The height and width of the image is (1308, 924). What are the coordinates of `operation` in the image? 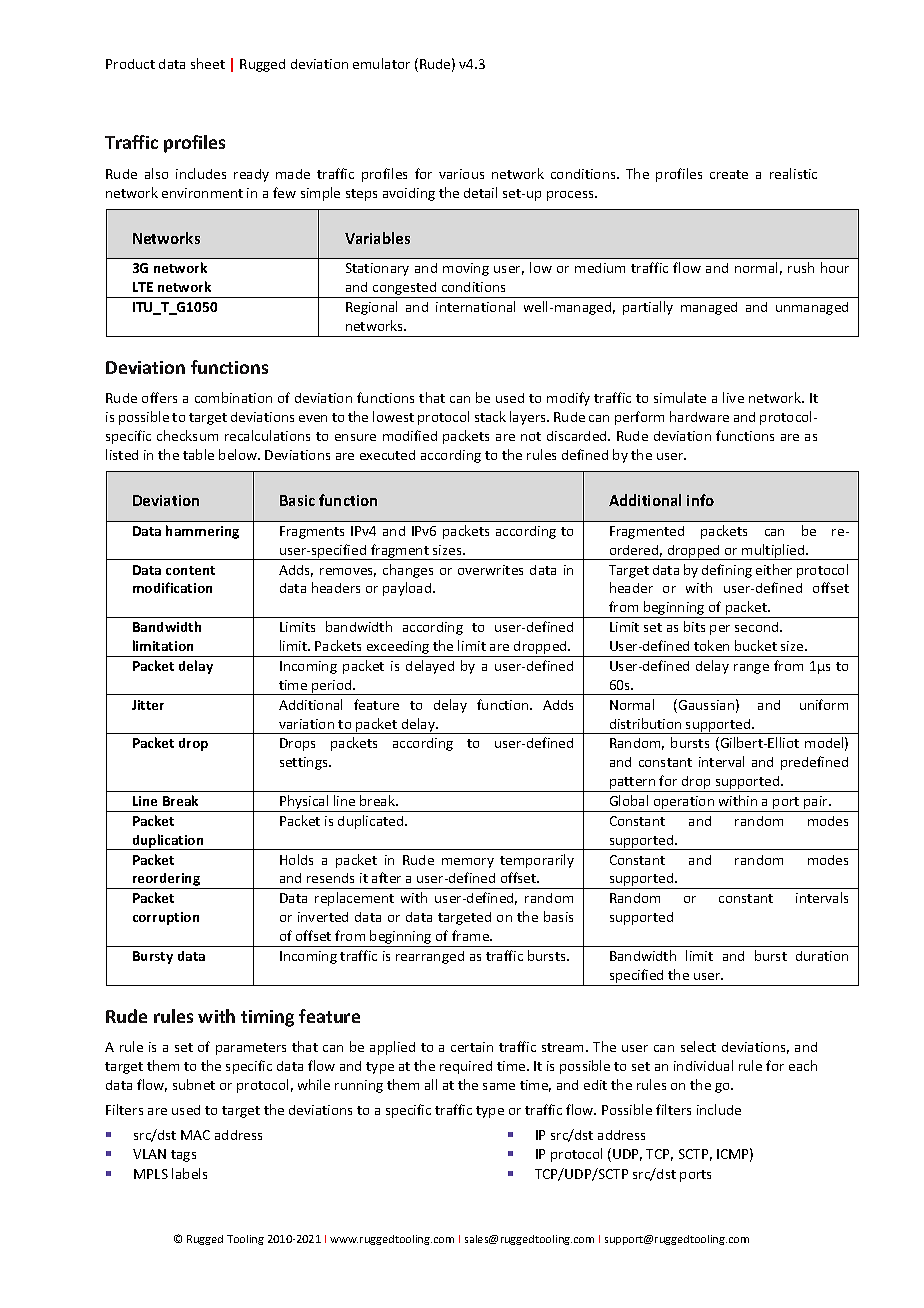 It's located at (683, 804).
